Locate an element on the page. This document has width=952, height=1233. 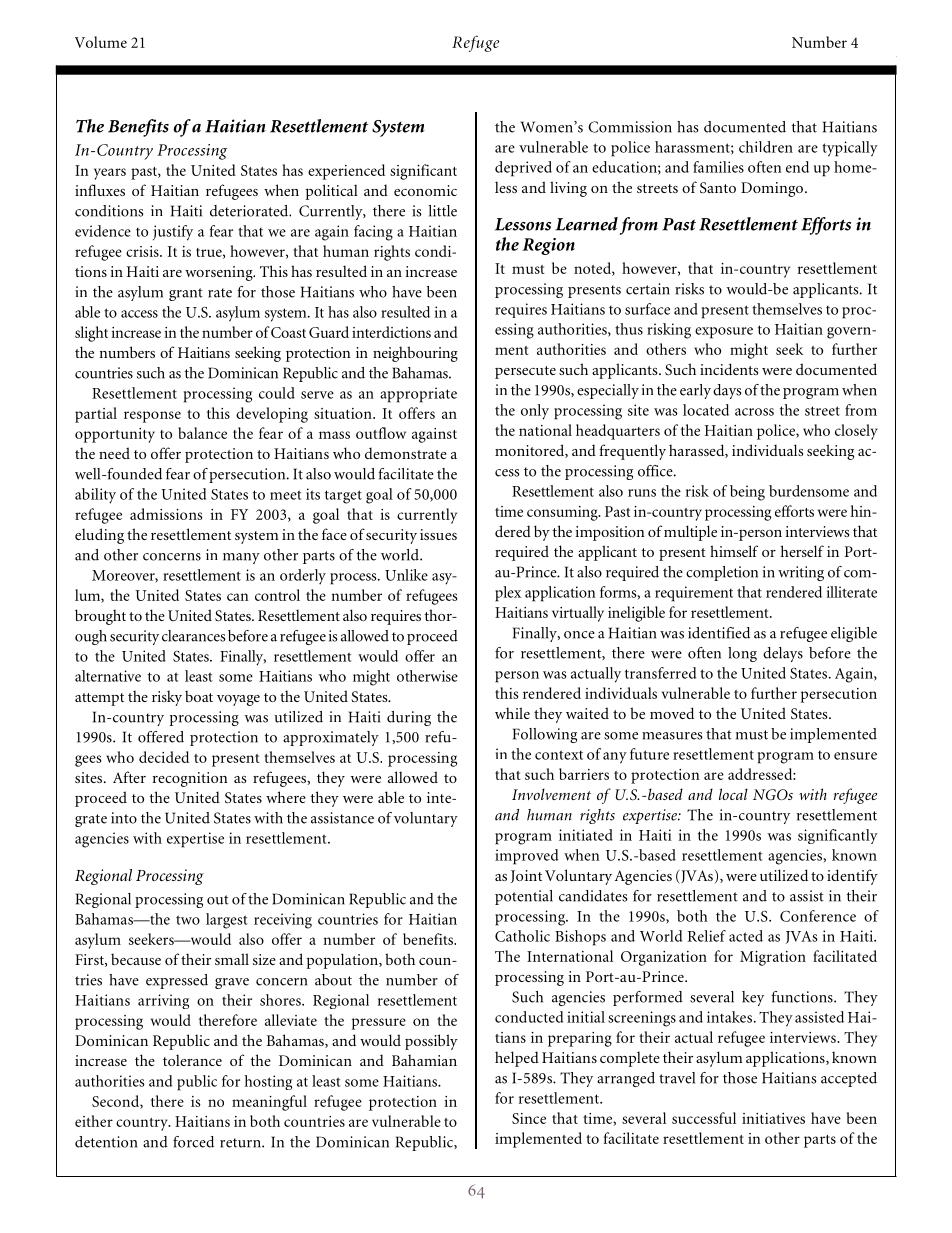
children is located at coordinates (766, 147).
